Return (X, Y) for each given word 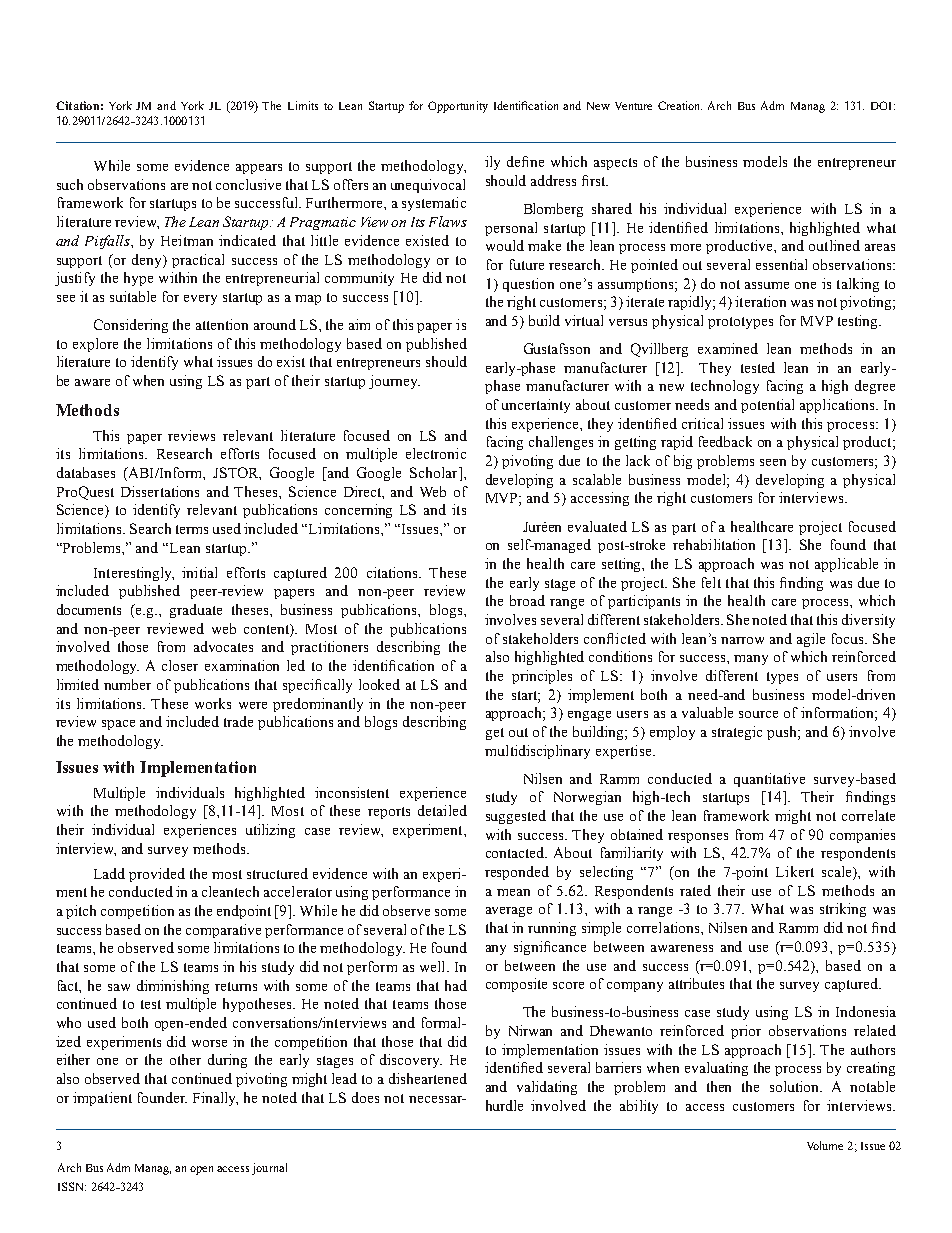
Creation (680, 105)
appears (259, 169)
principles (542, 677)
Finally (215, 1099)
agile (811, 640)
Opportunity (458, 107)
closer (180, 665)
